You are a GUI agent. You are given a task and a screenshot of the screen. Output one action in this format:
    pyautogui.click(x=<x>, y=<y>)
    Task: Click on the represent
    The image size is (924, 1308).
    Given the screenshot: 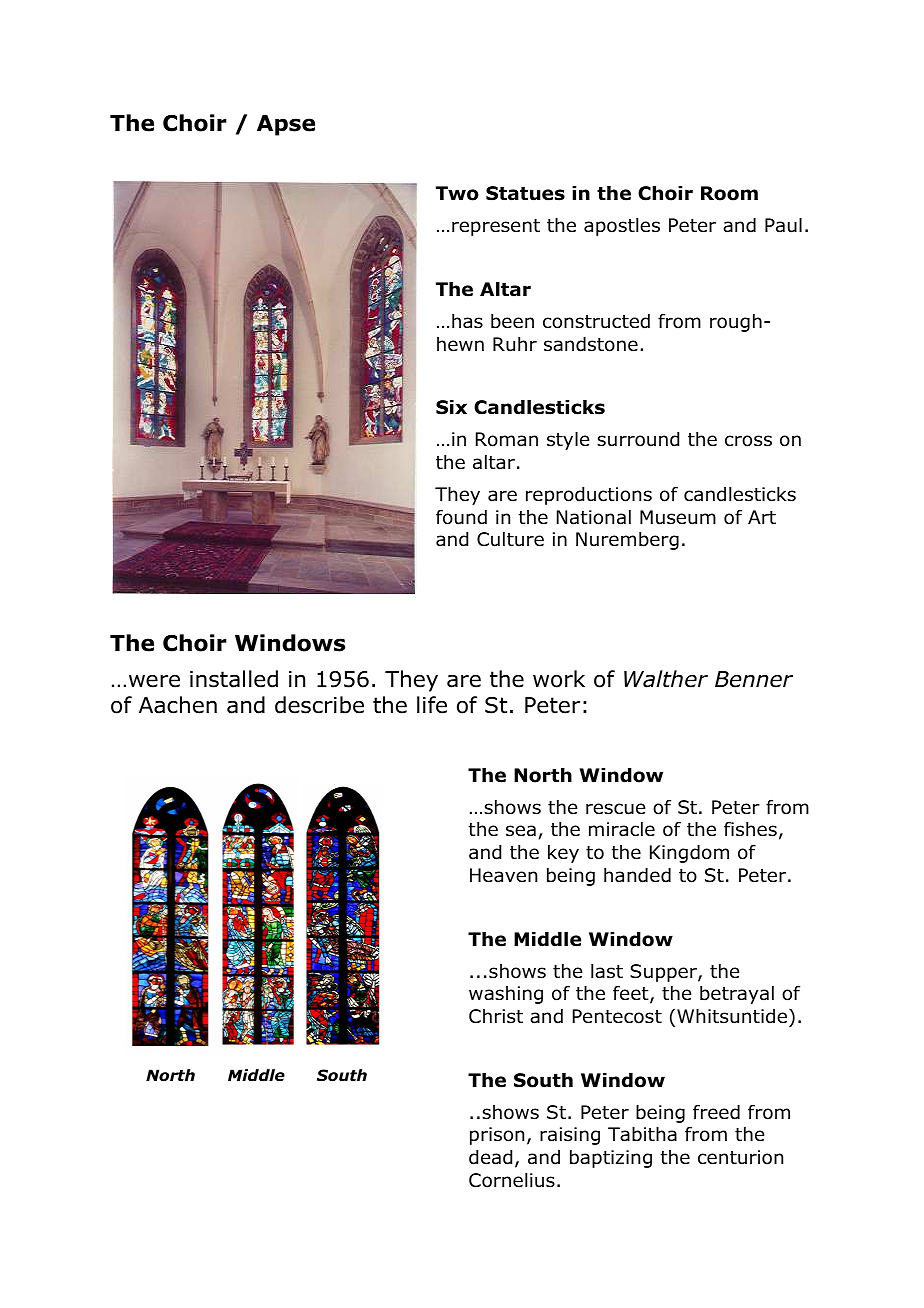 What is the action you would take?
    pyautogui.click(x=496, y=227)
